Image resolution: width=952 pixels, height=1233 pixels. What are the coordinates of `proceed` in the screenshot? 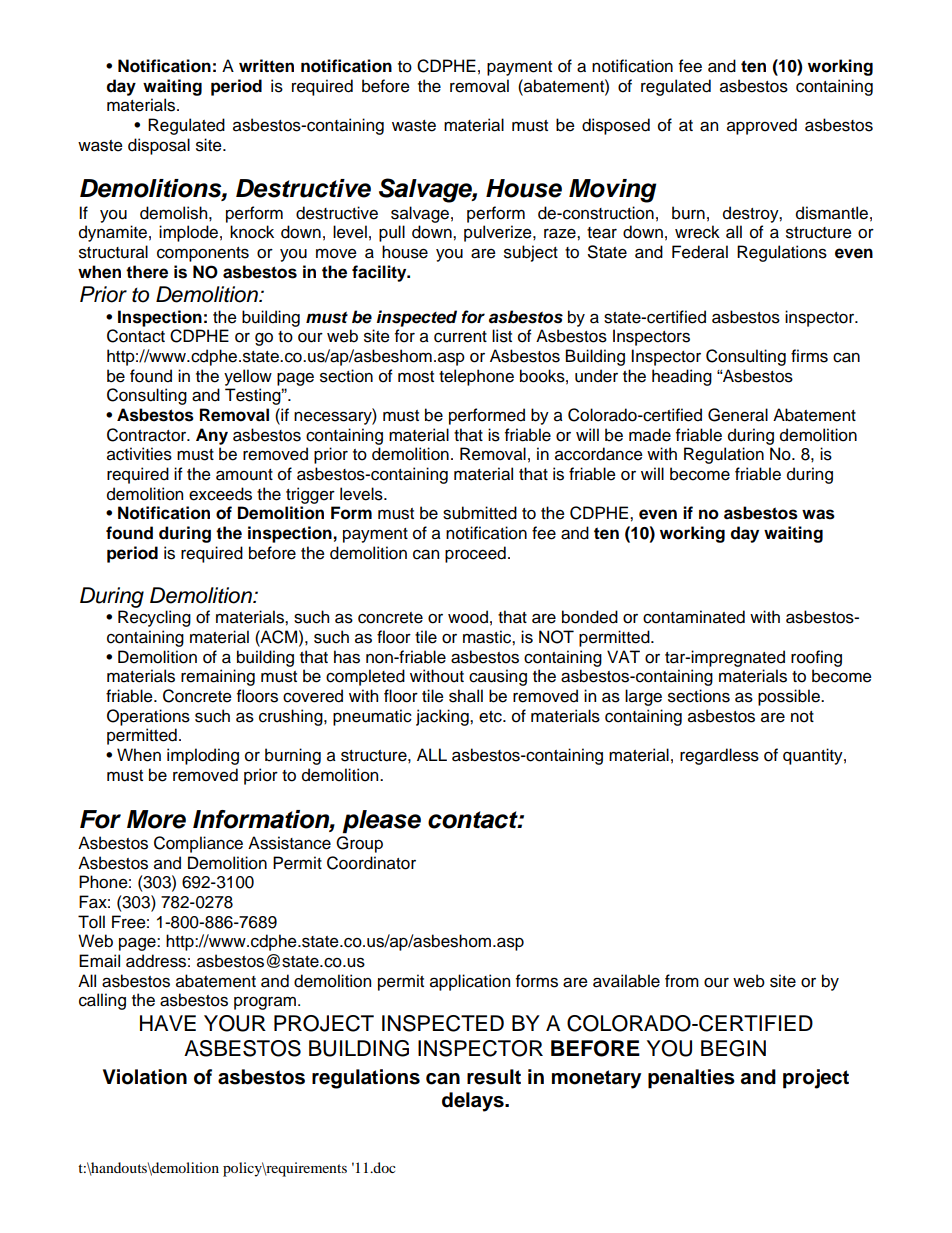 It's located at (475, 554).
